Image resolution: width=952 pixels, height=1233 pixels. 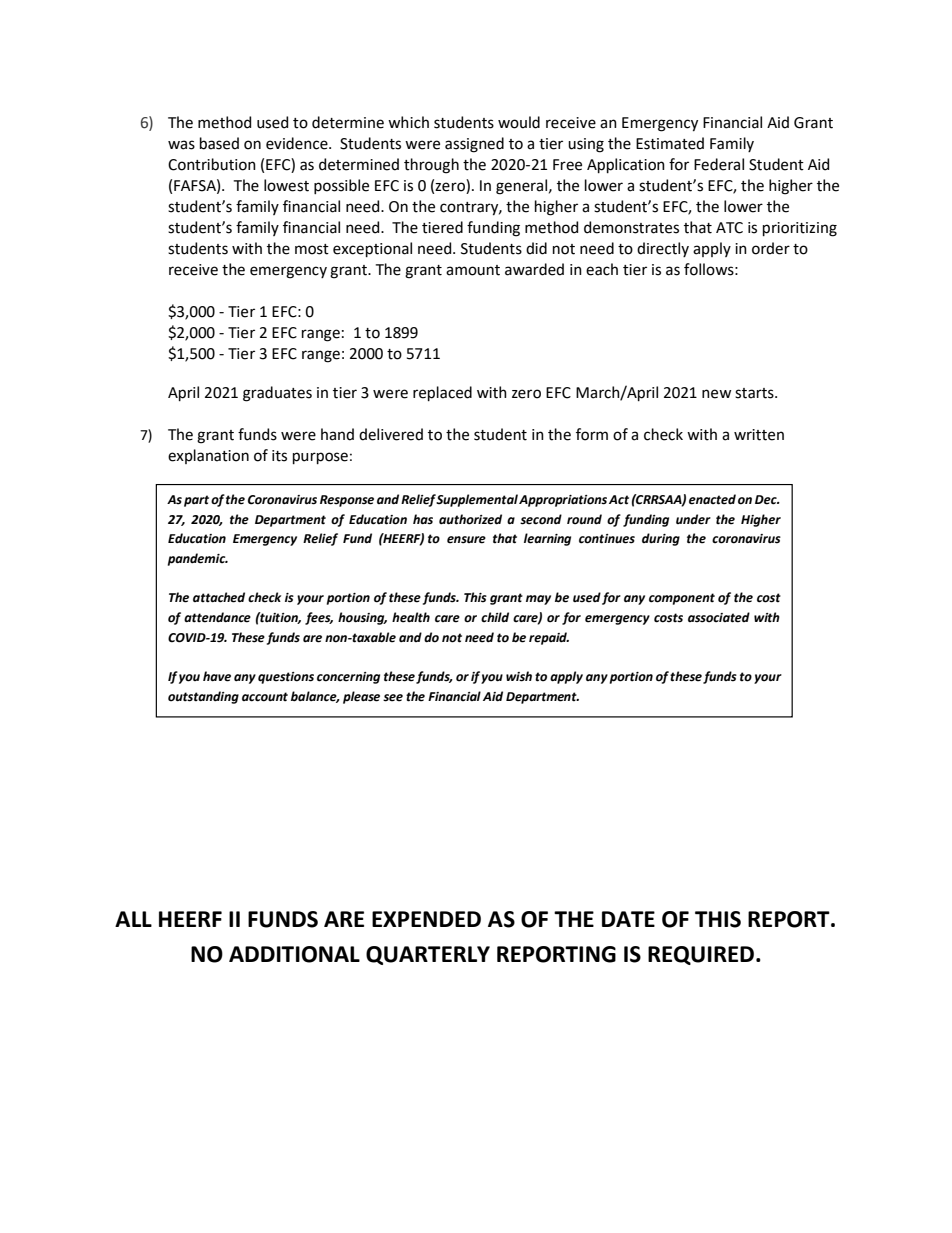 What do you see at coordinates (198, 559) in the screenshot?
I see `pandemic` at bounding box center [198, 559].
